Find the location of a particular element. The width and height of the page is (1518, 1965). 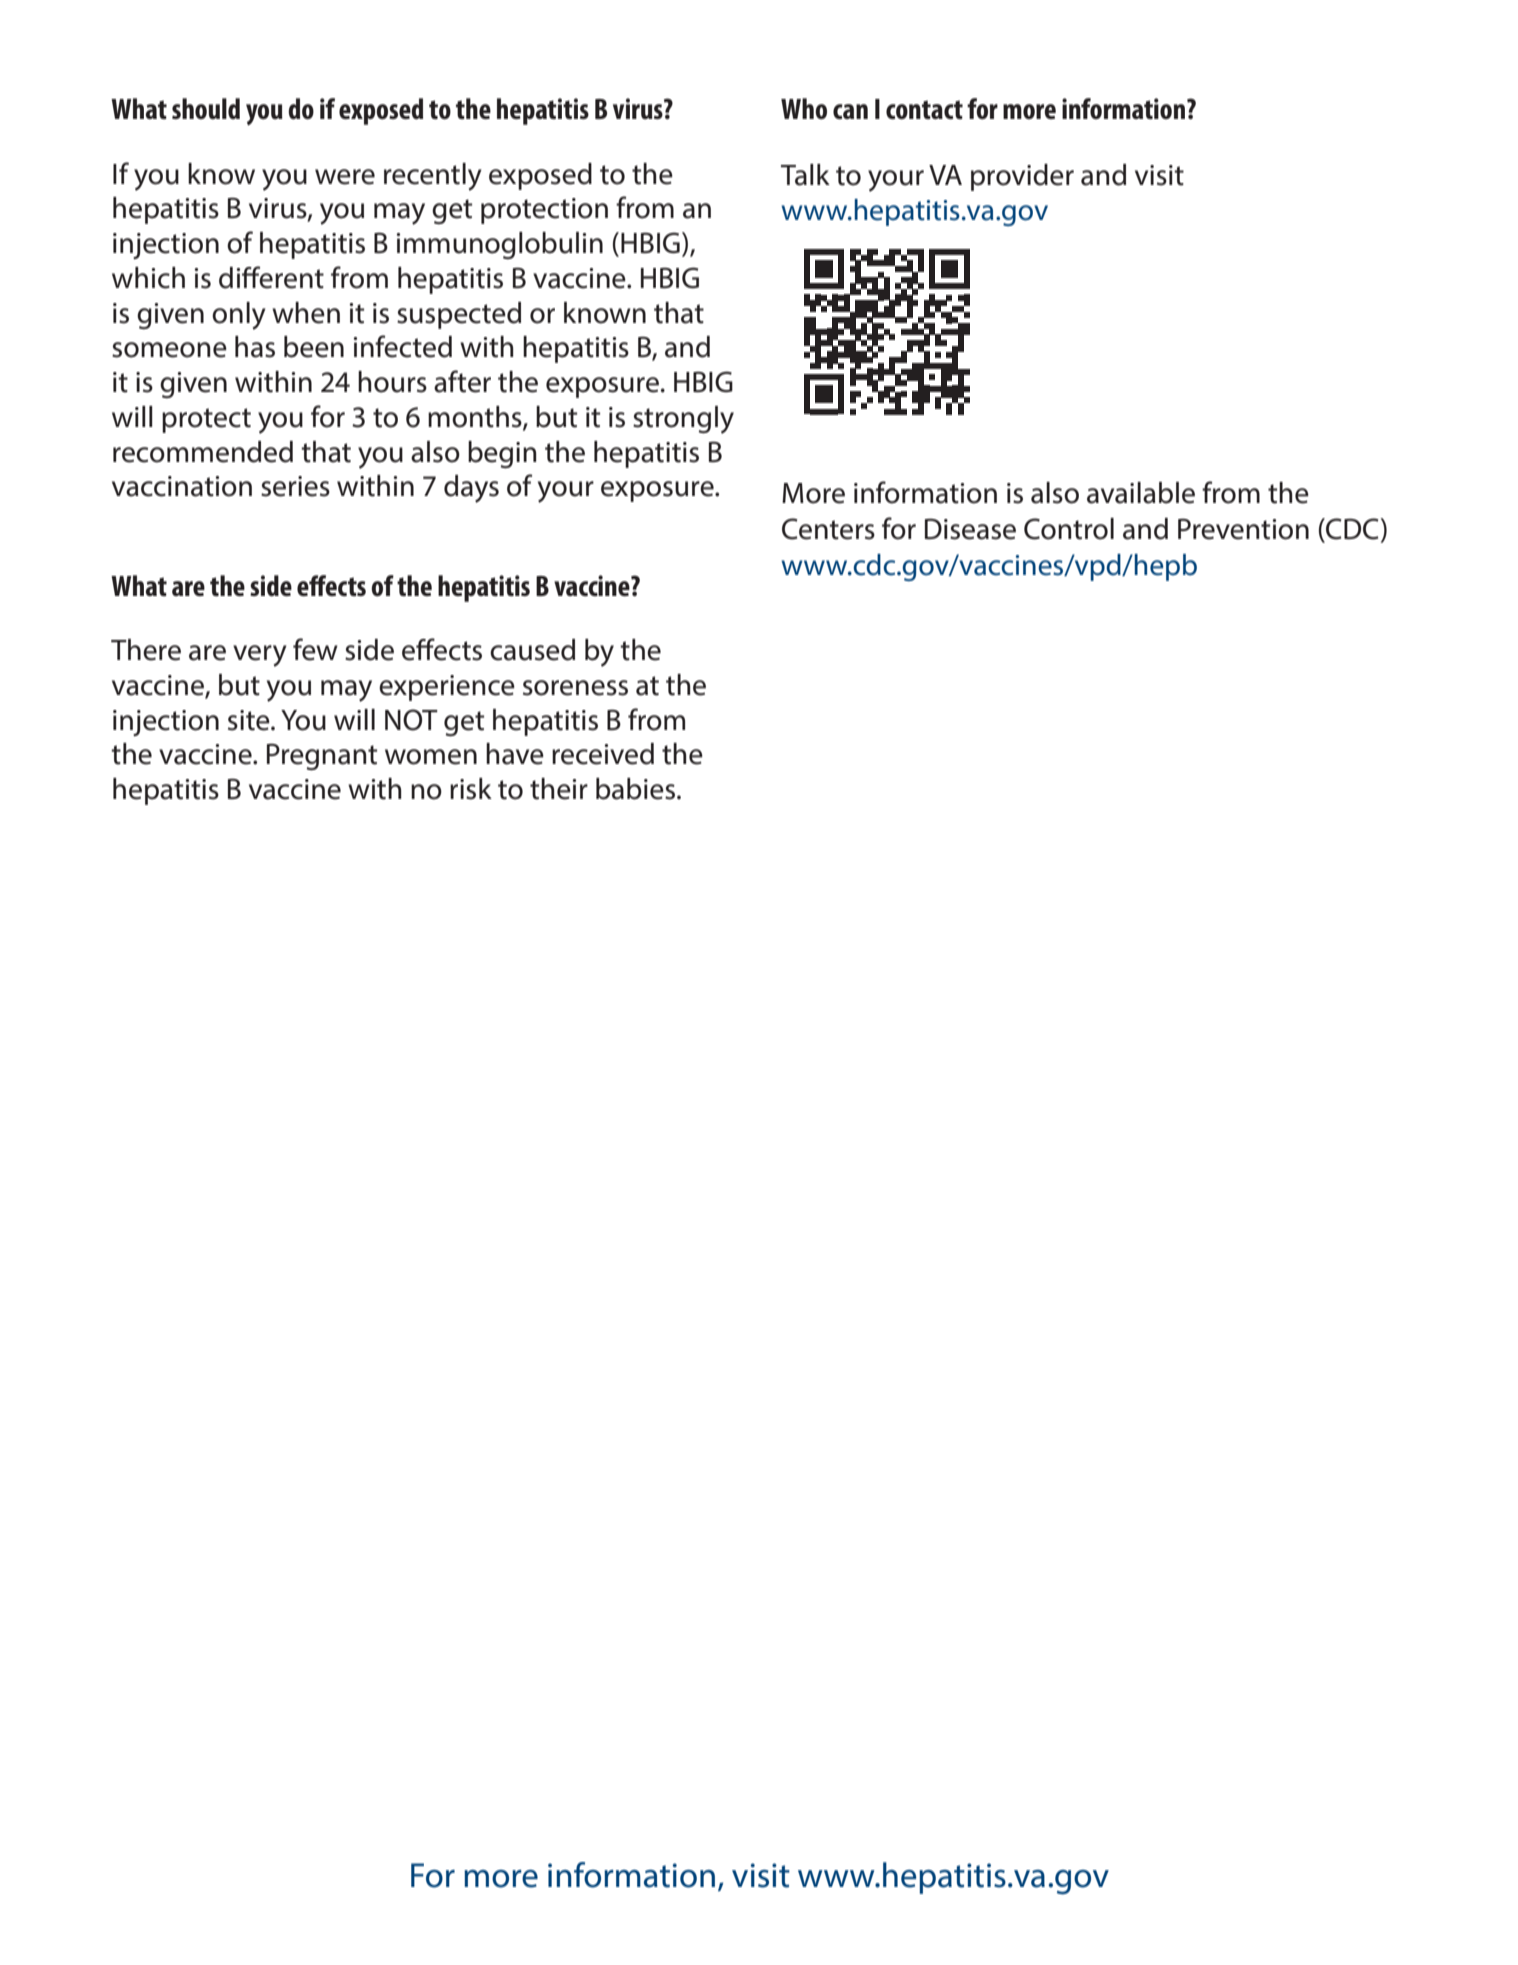

provider is located at coordinates (1022, 177).
